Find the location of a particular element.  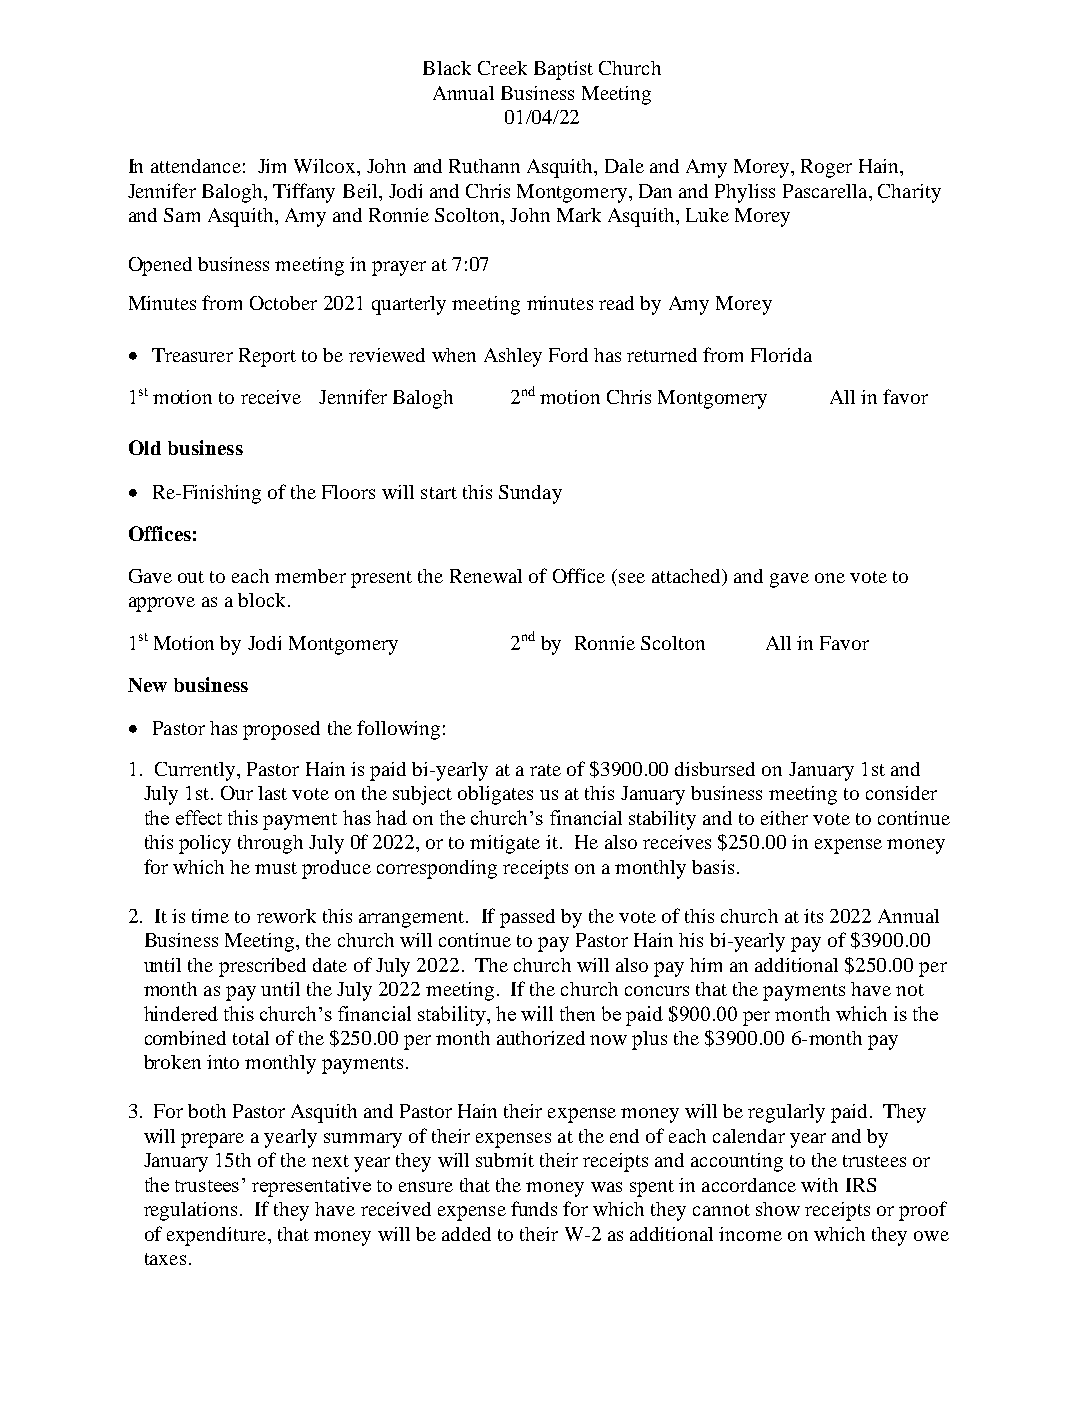

expenditure is located at coordinates (218, 1236).
